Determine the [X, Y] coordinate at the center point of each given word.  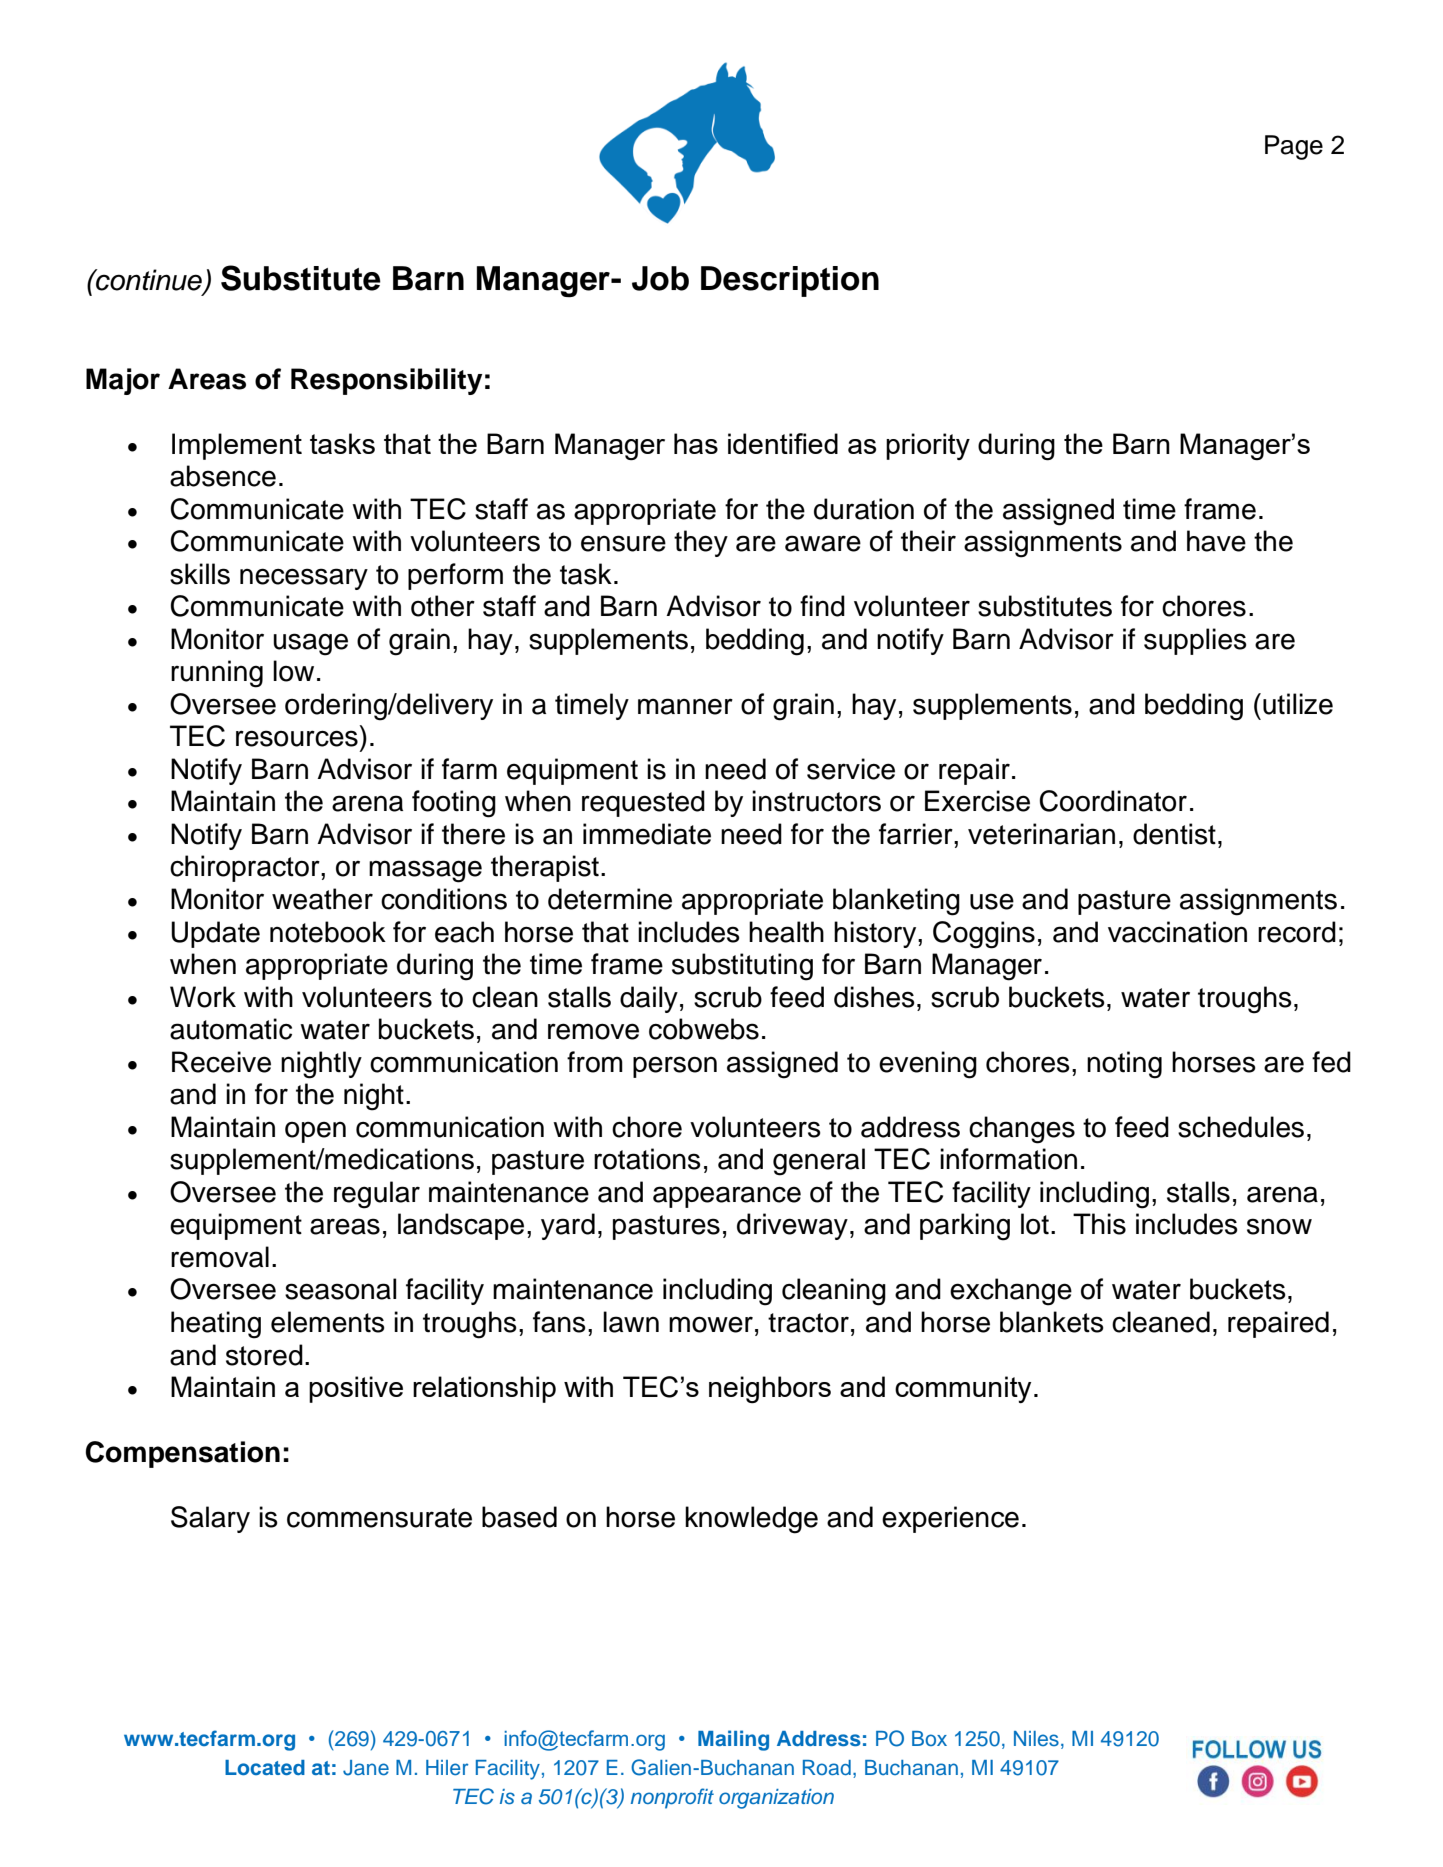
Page [1294, 147]
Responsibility [386, 381]
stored [264, 1355]
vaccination [1177, 932]
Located [265, 1767]
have [1216, 541]
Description [790, 281]
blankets [1052, 1322]
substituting [742, 967]
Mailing [733, 1740]
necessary [304, 579]
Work [203, 997]
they [701, 543]
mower [711, 1324]
